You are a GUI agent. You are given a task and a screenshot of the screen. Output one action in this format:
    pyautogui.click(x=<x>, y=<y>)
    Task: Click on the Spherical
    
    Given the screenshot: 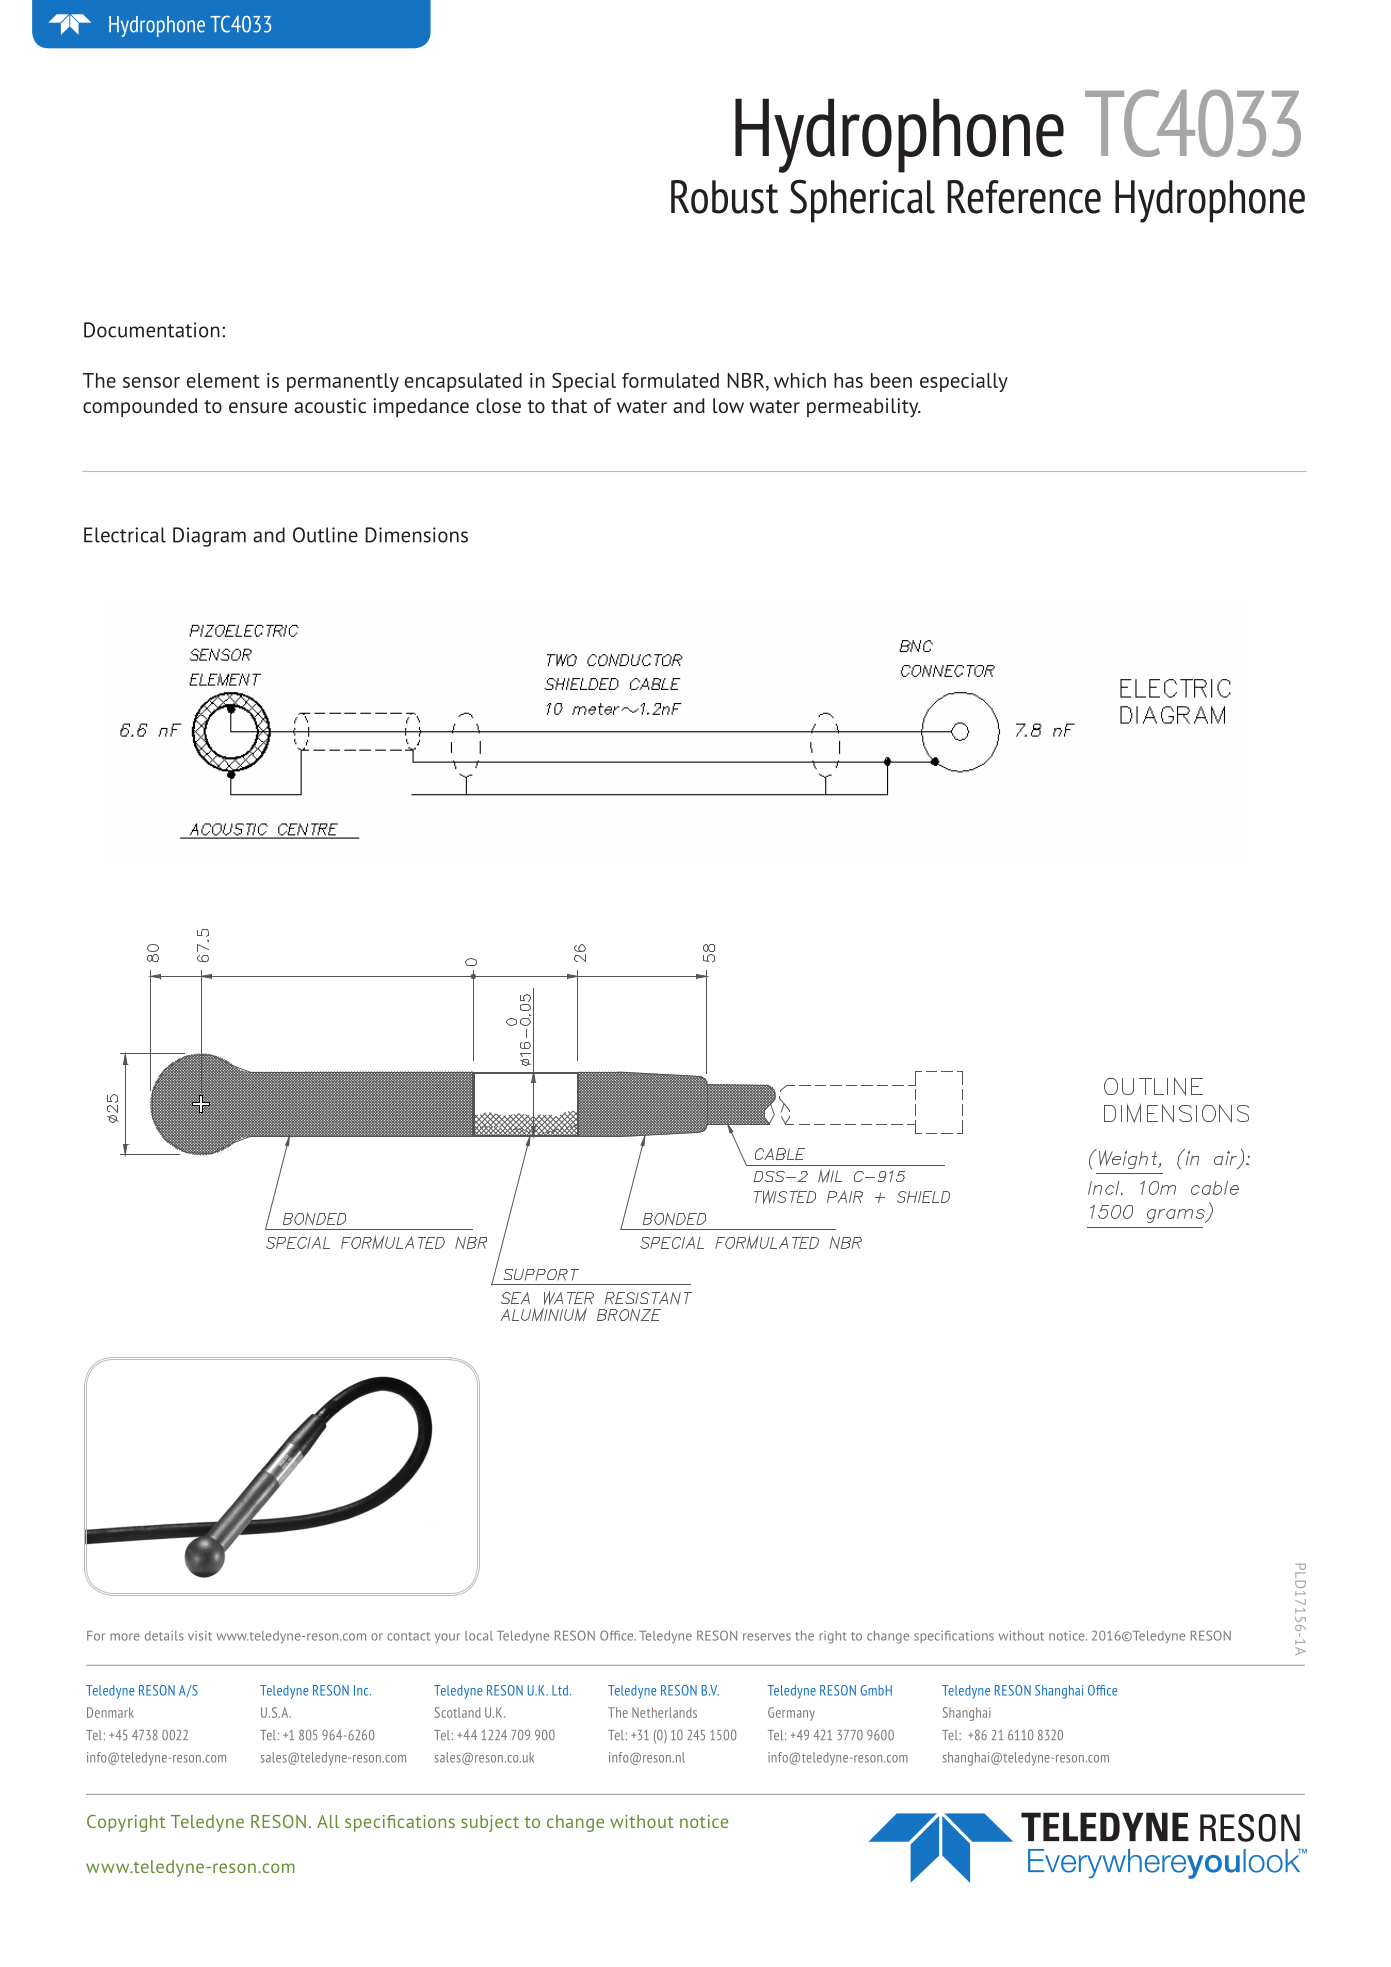 What is the action you would take?
    pyautogui.click(x=862, y=201)
